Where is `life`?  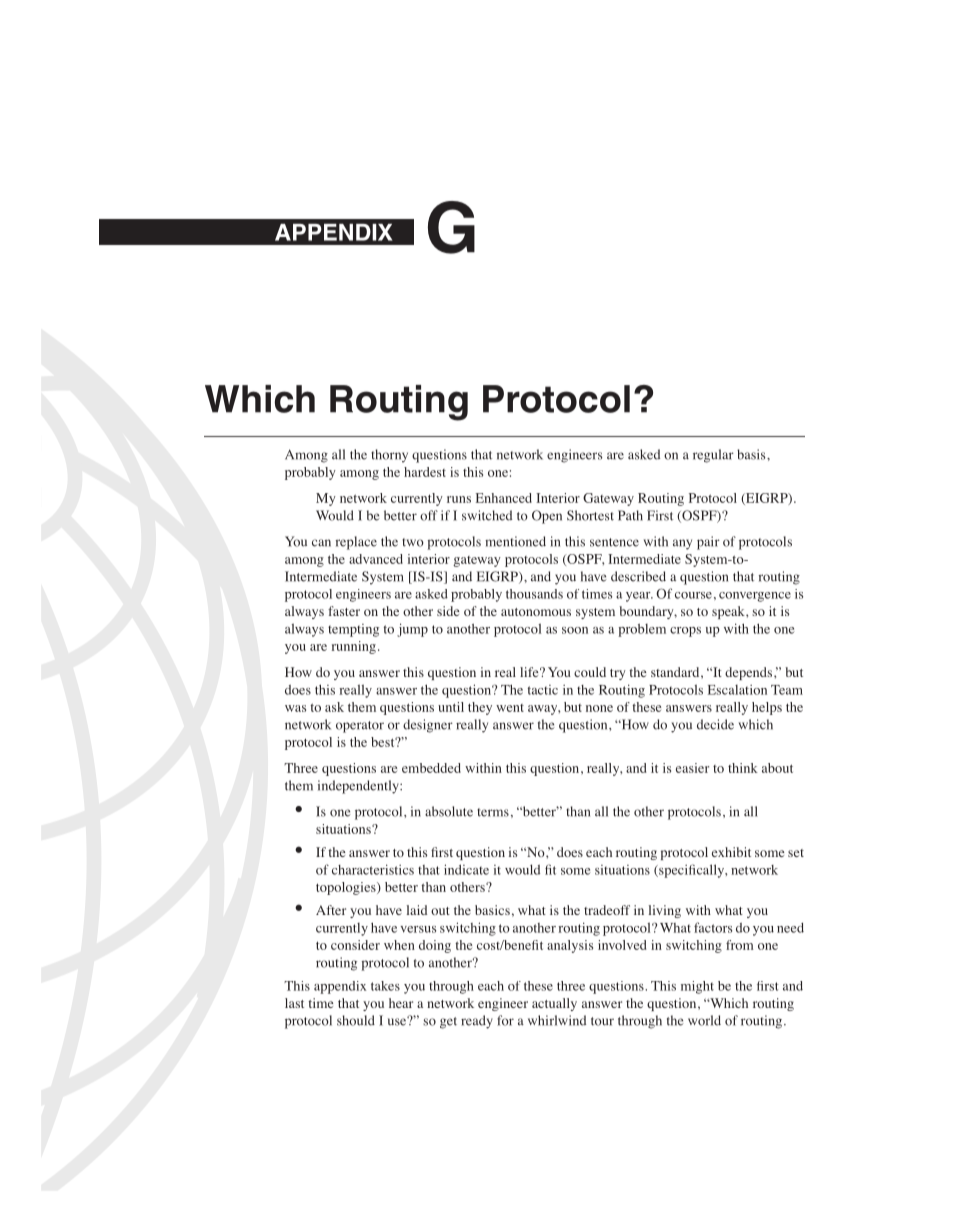
life is located at coordinates (530, 672).
